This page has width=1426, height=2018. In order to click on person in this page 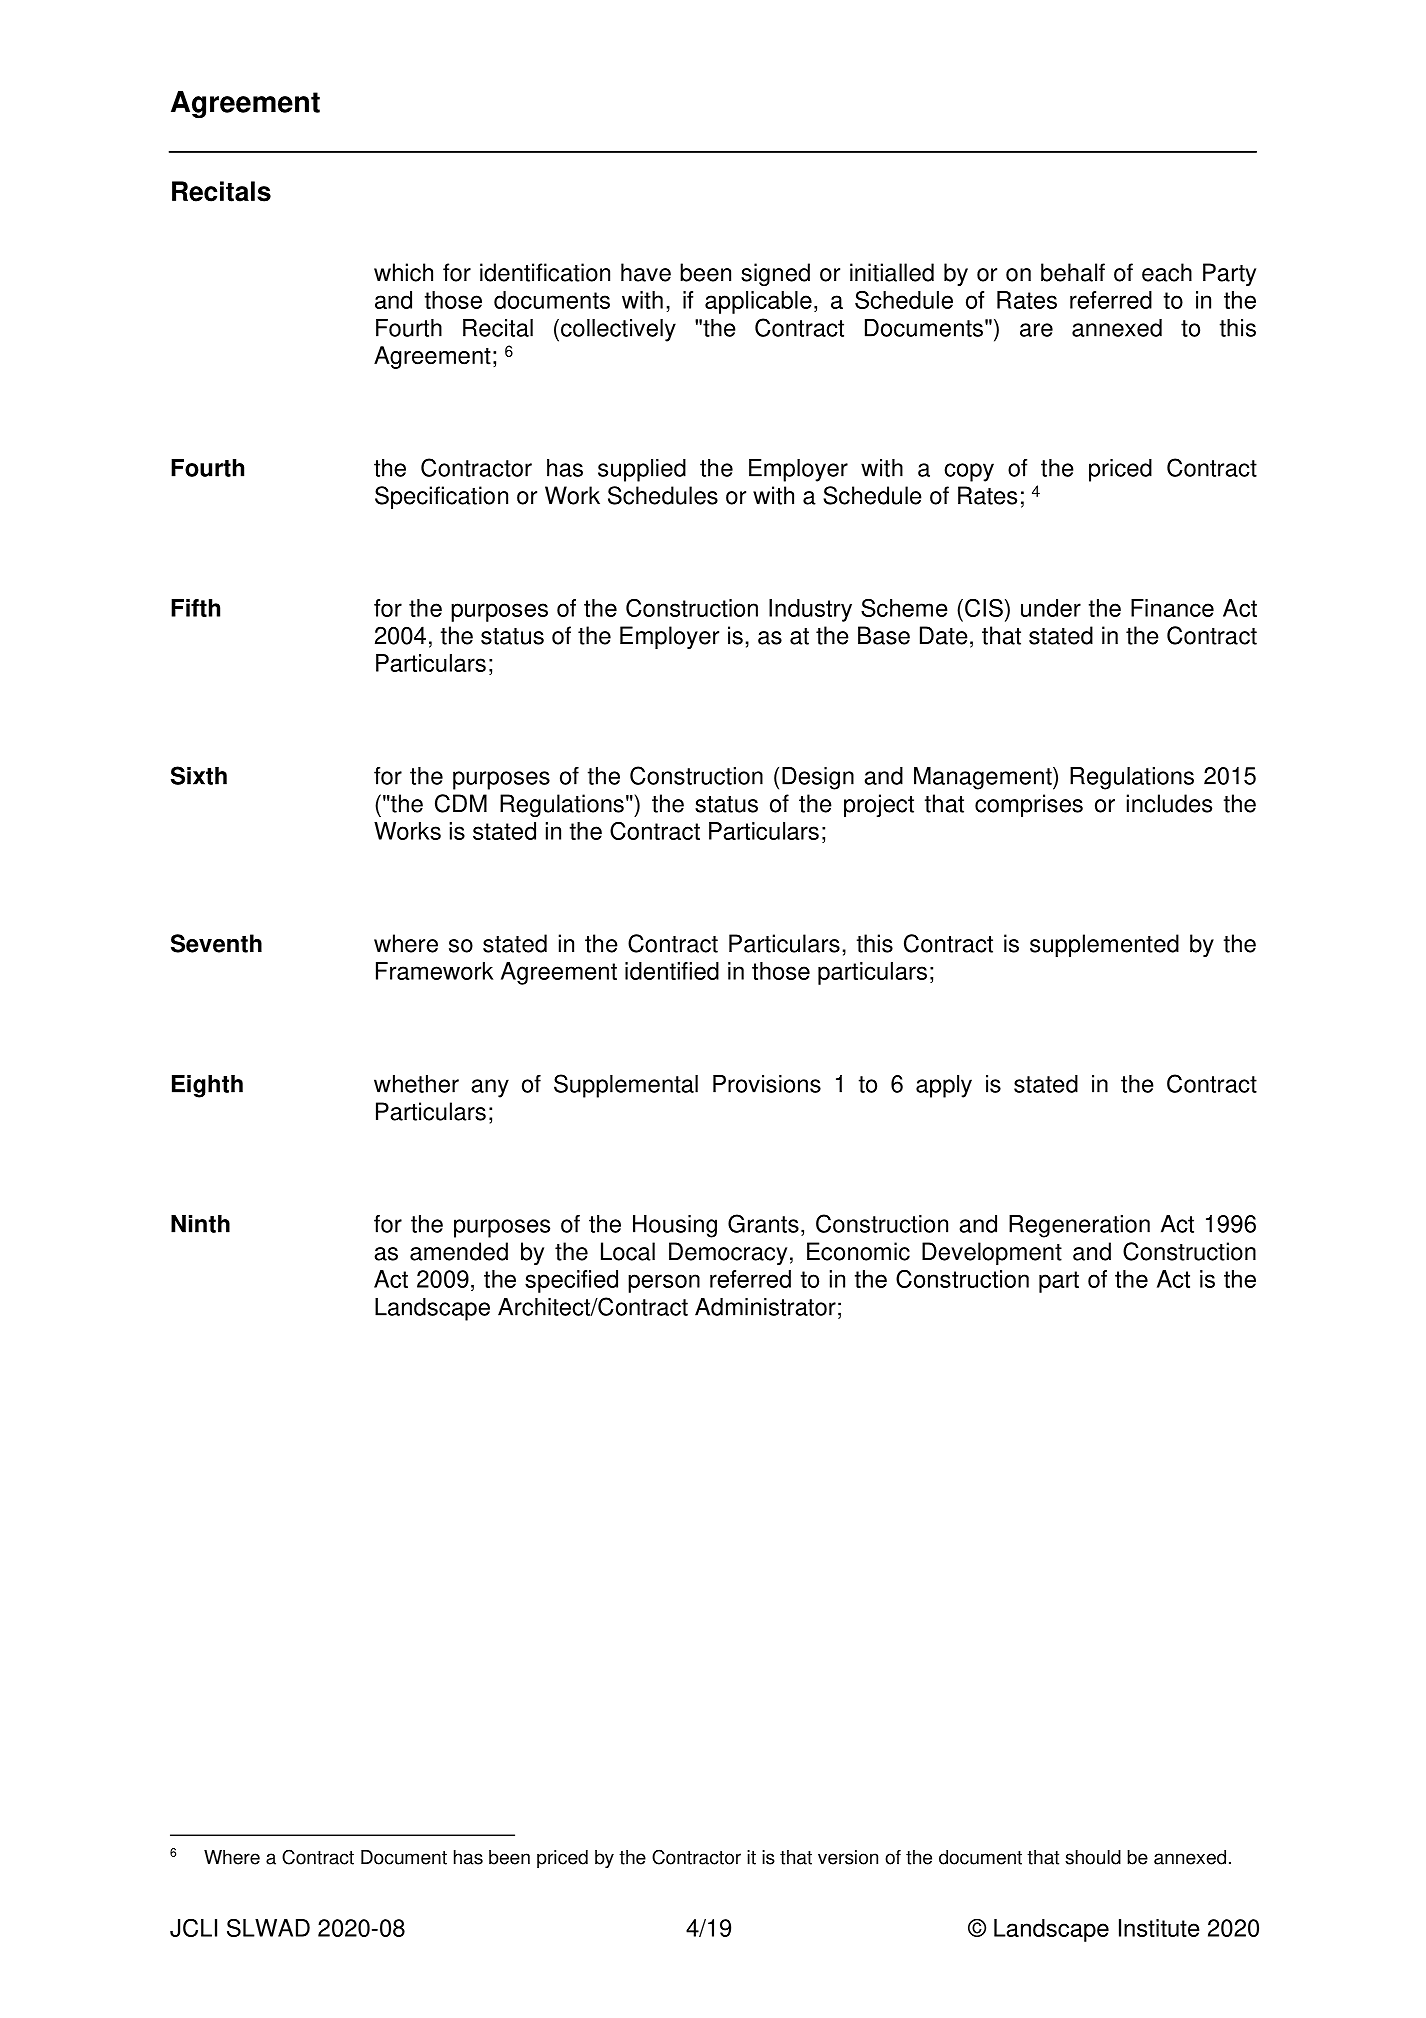, I will do `click(664, 1283)`.
